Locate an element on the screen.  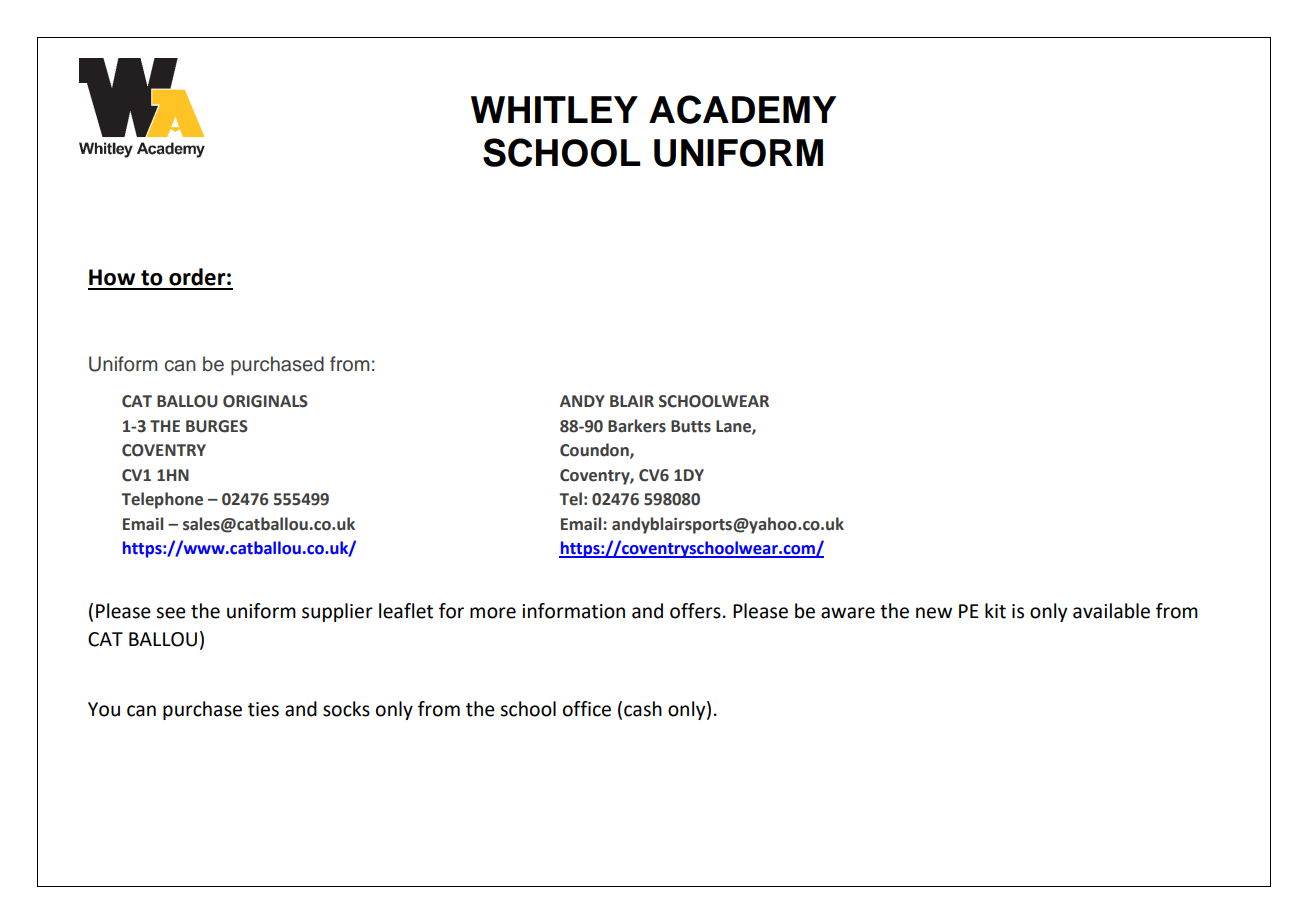
WHITLEY is located at coordinates (554, 109).
